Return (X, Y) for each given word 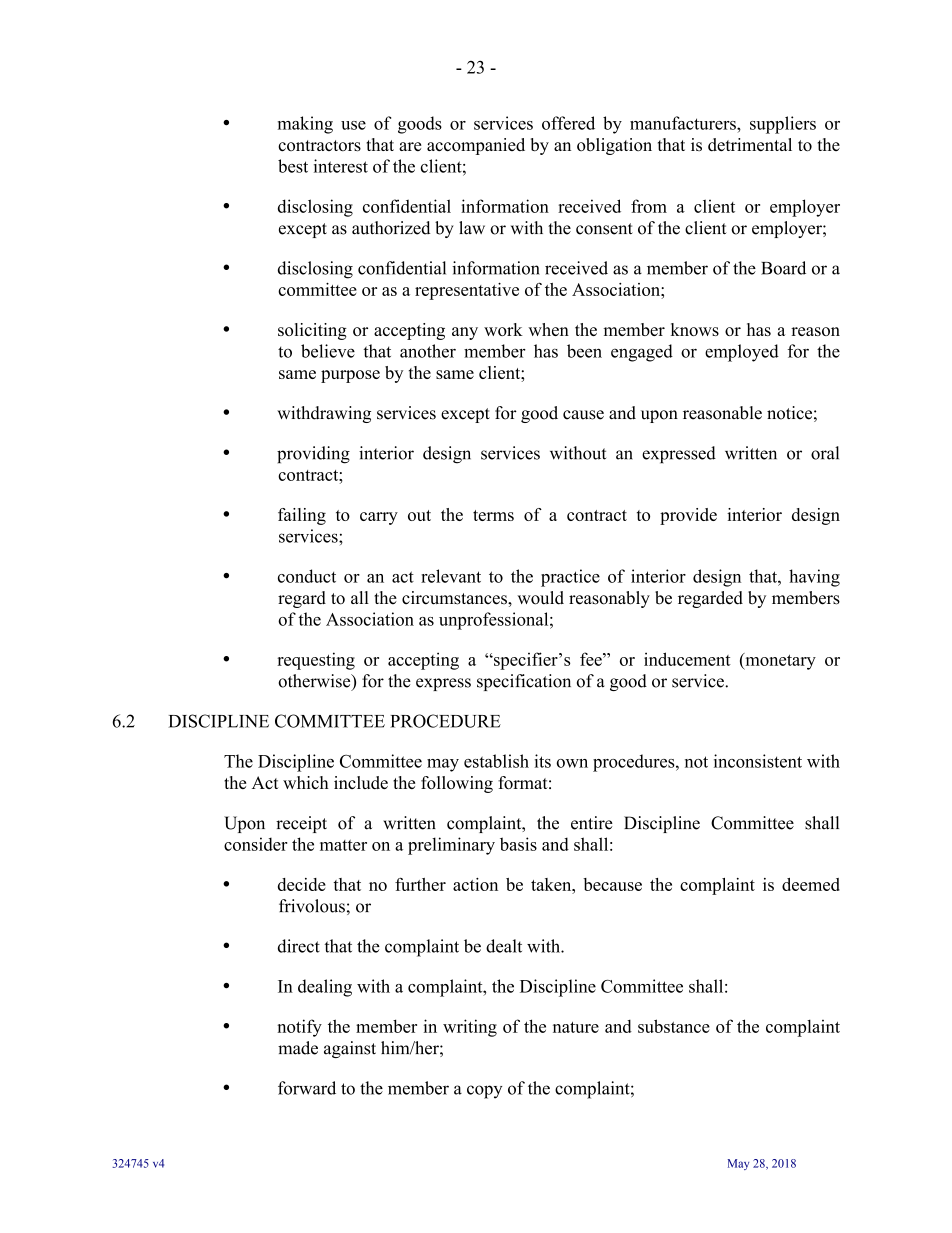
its (543, 761)
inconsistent (758, 761)
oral (825, 453)
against (350, 1049)
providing (313, 455)
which (306, 782)
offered (568, 123)
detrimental (750, 144)
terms (493, 515)
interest (341, 166)
